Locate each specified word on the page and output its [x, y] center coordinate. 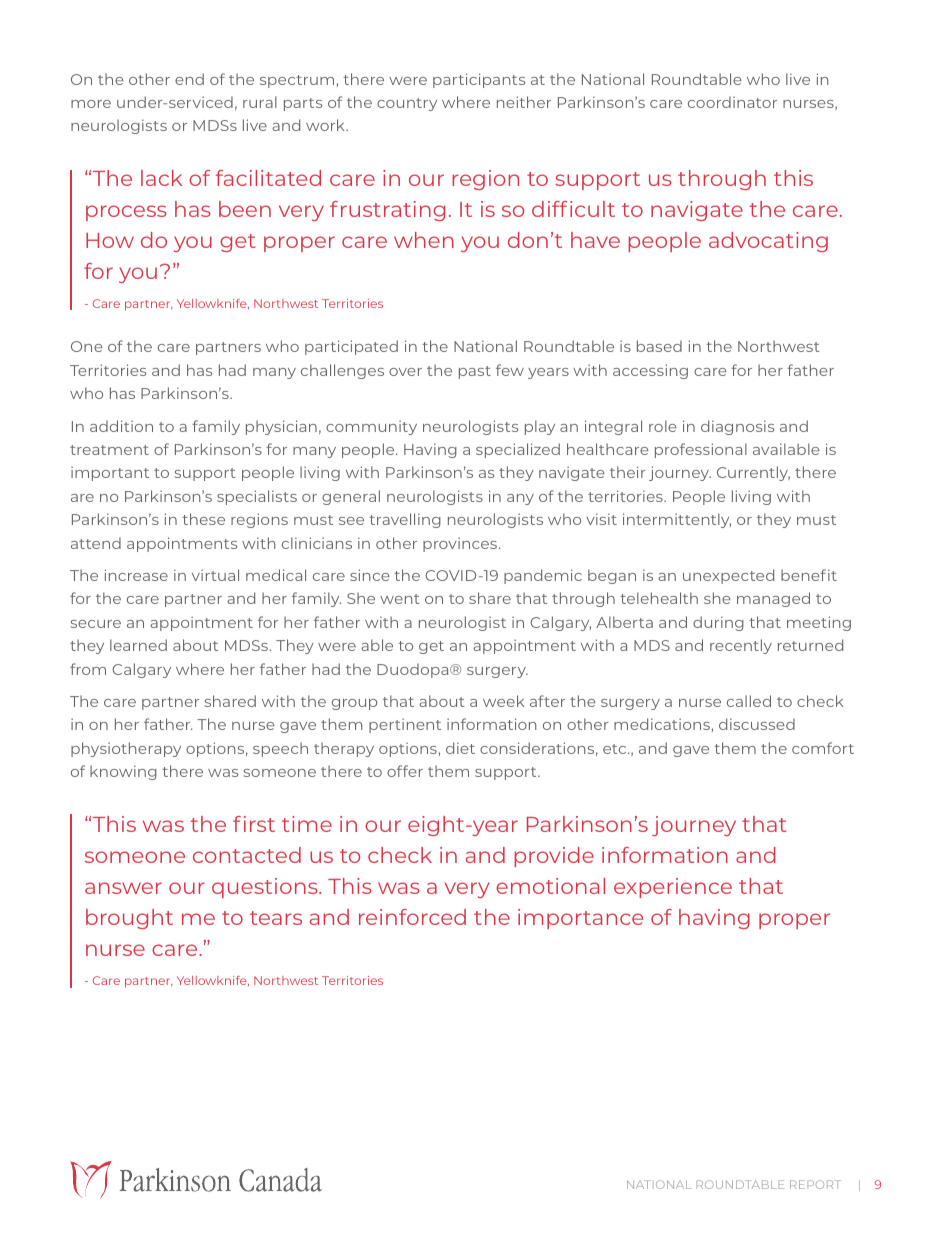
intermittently [677, 520]
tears [276, 918]
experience [673, 888]
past [475, 372]
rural [260, 102]
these [203, 519]
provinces [461, 544]
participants [479, 80]
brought [129, 919]
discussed [757, 724]
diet [460, 748]
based [659, 346]
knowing [123, 772]
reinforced [412, 917]
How [110, 240]
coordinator [732, 102]
